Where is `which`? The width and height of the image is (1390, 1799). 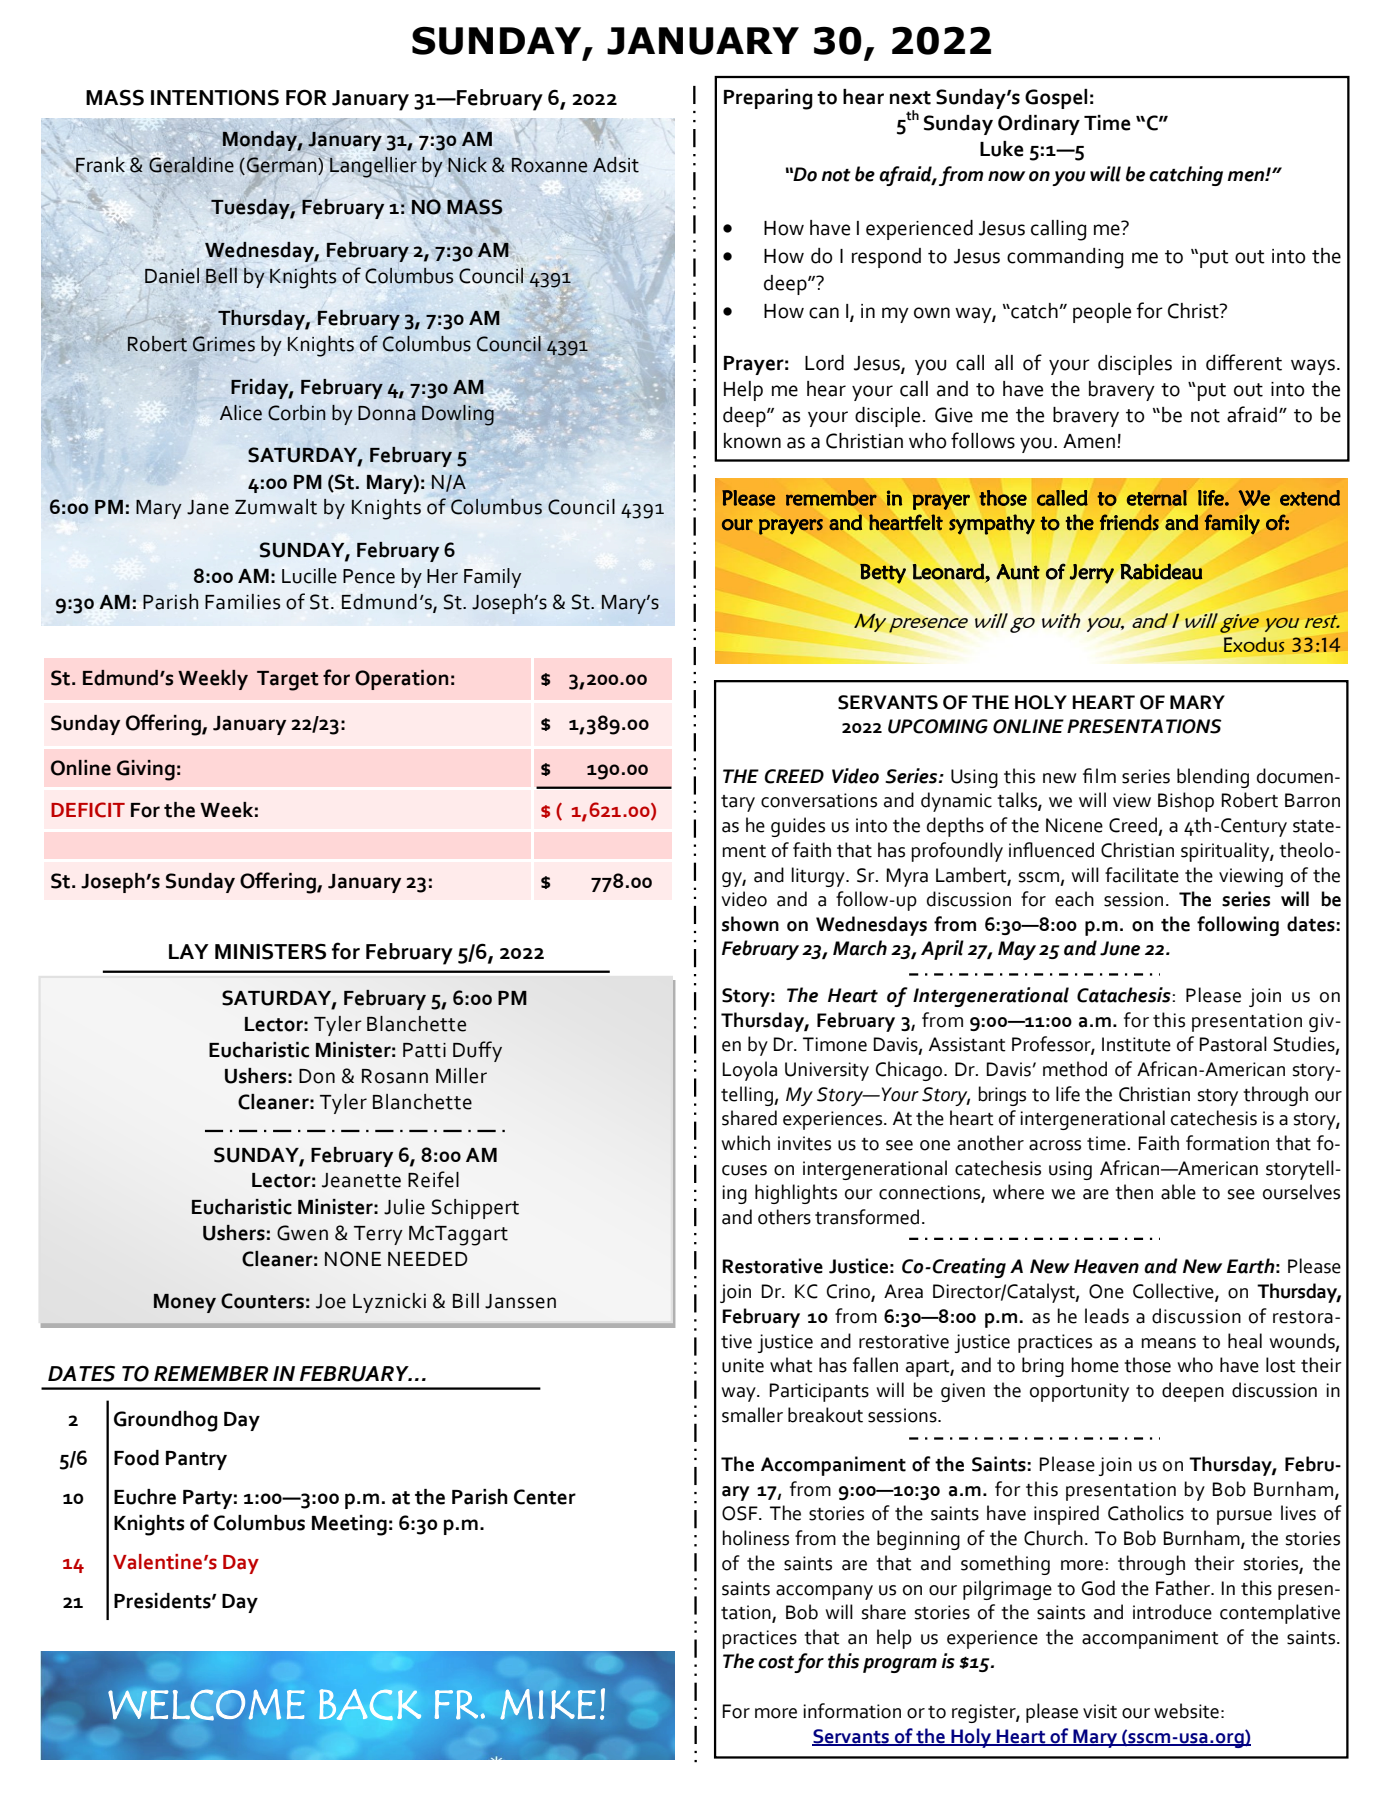 which is located at coordinates (745, 1143).
